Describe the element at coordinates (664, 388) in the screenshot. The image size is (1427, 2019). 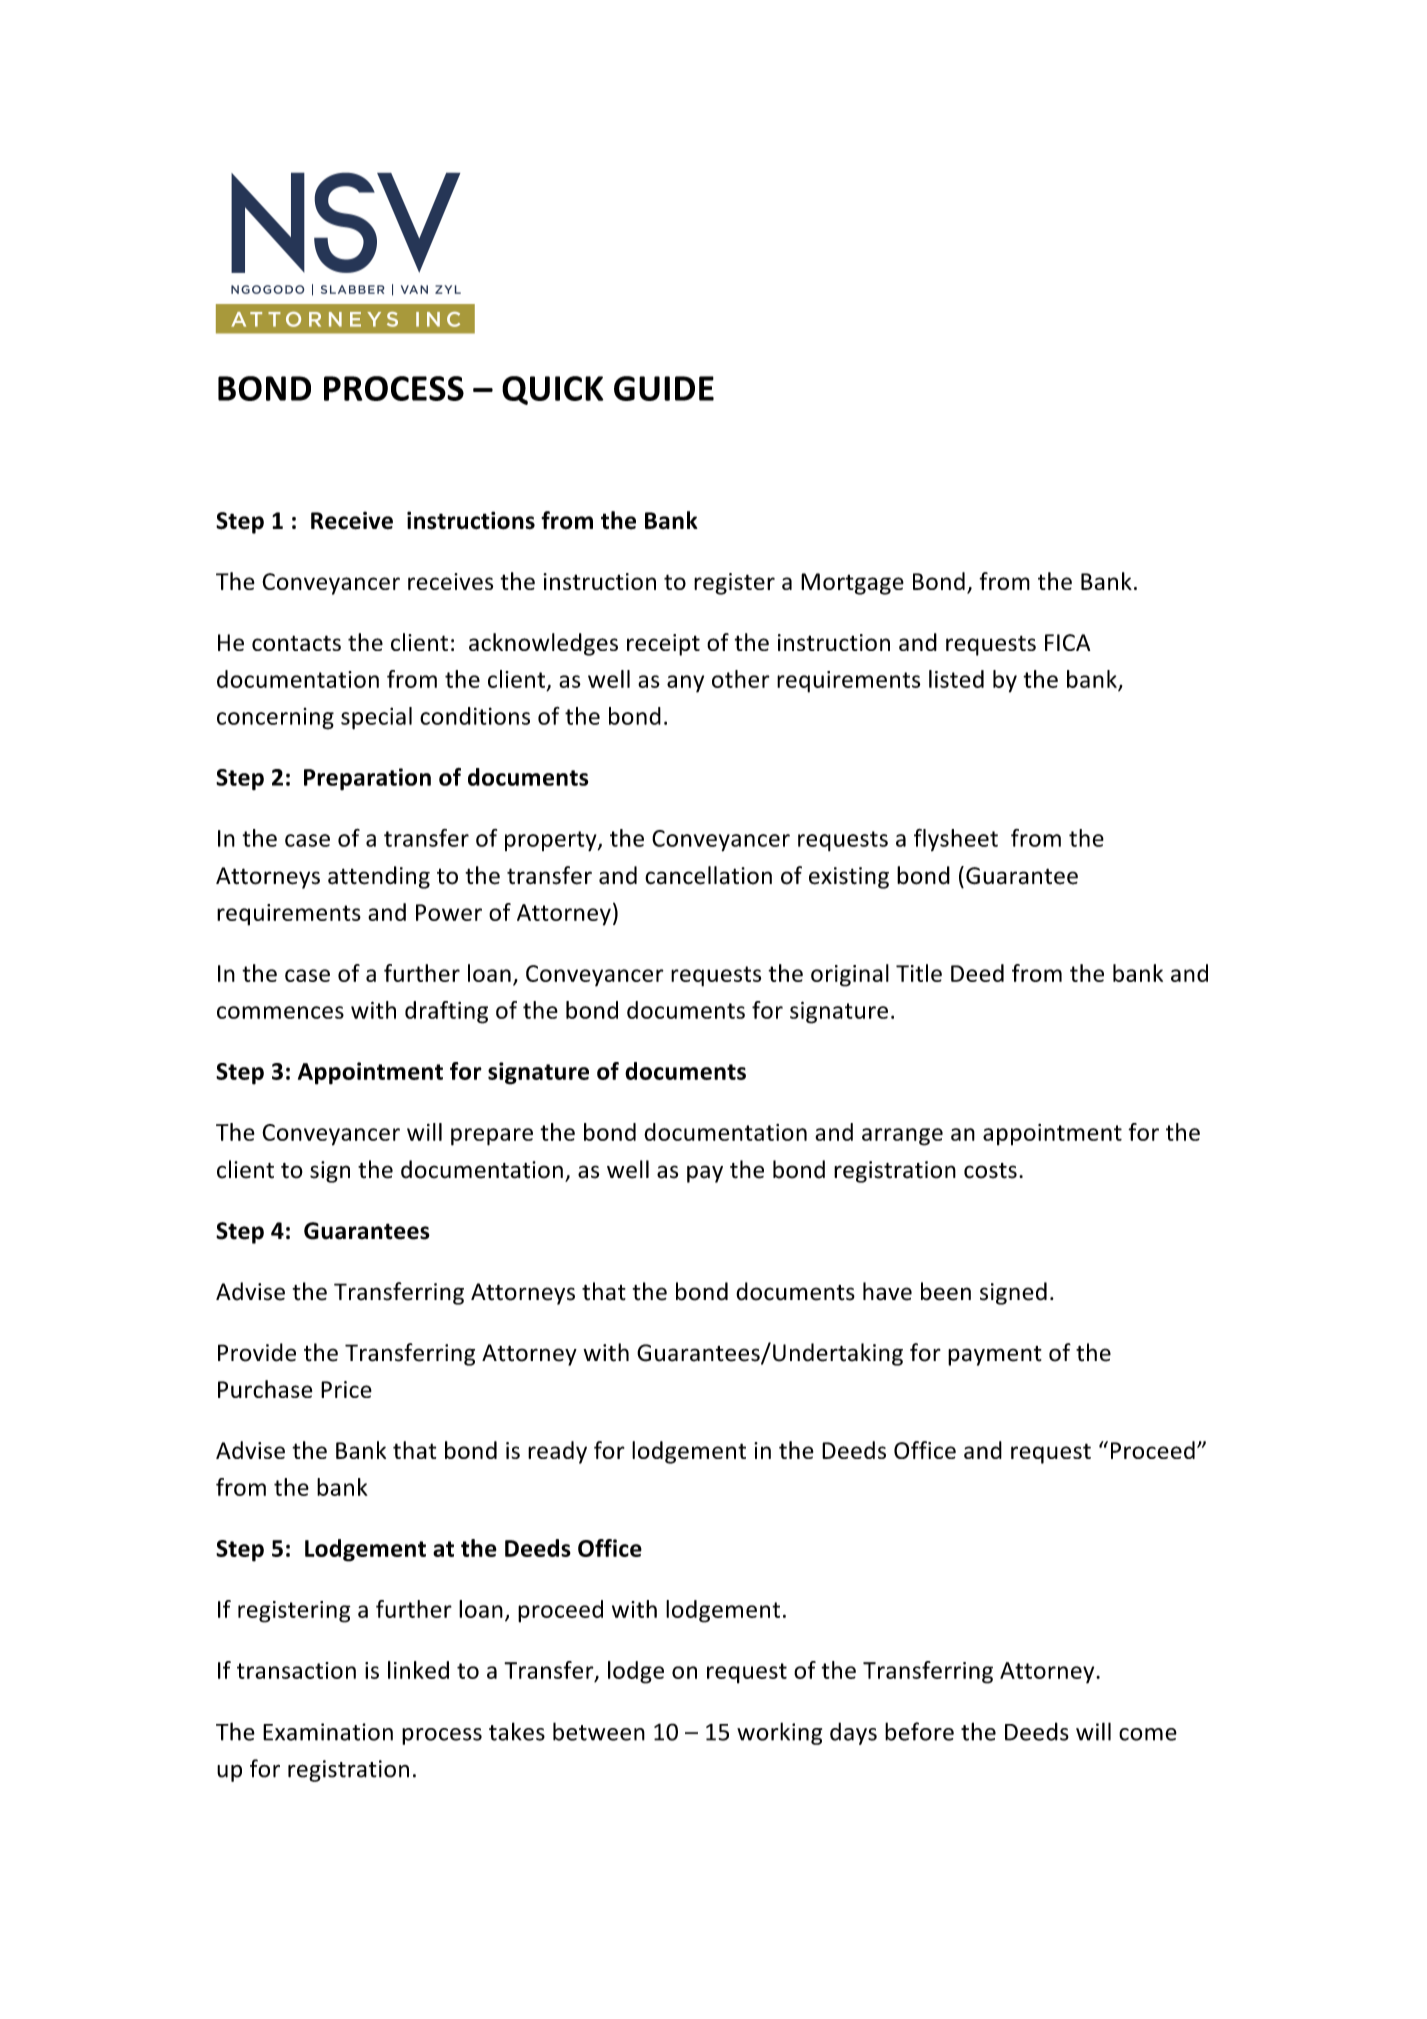
I see `GUIDE` at that location.
